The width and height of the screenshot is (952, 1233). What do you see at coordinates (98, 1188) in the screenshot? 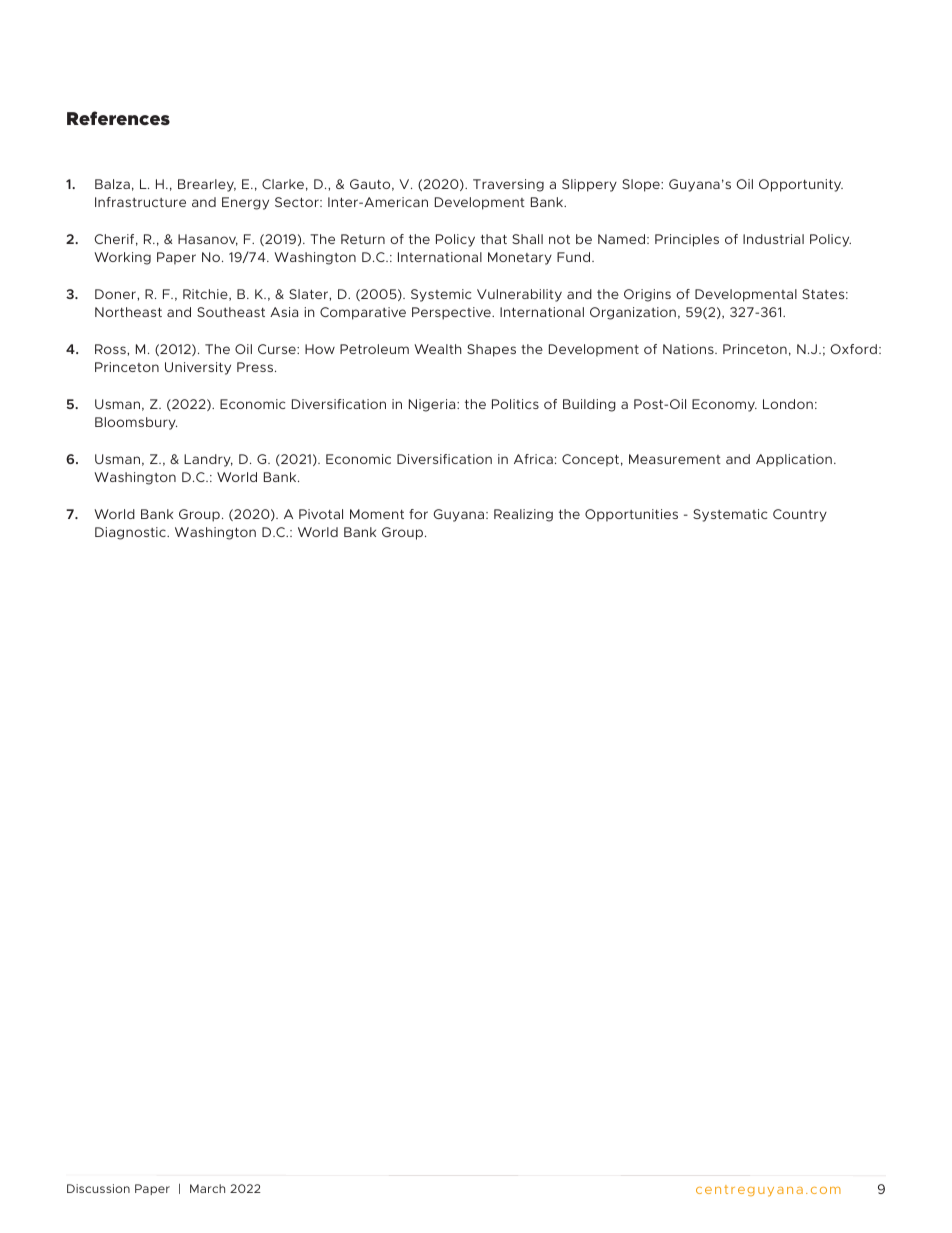
I see `Discussion` at bounding box center [98, 1188].
